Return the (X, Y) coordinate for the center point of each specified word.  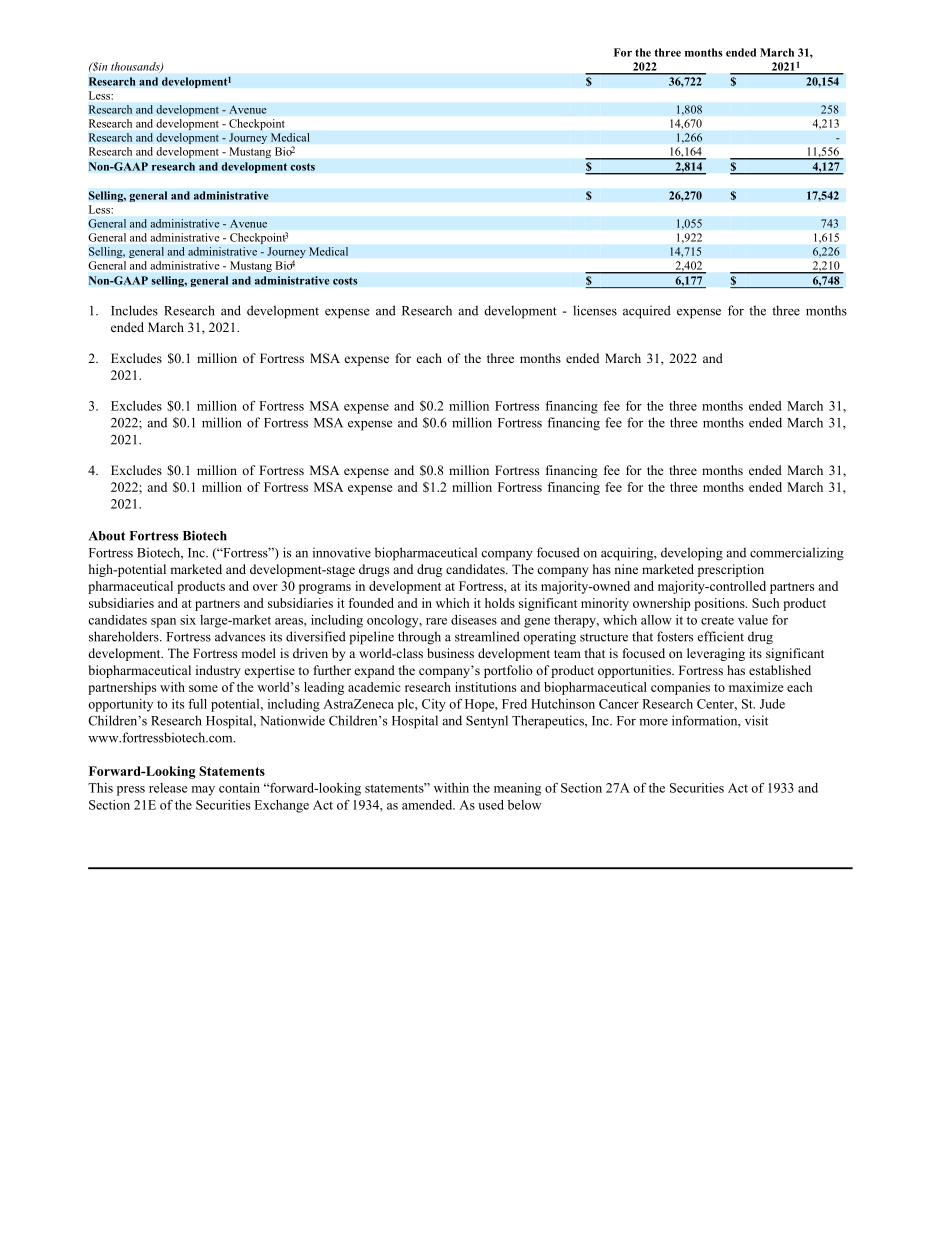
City (434, 705)
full (197, 704)
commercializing (797, 554)
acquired (647, 312)
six (188, 620)
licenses (595, 310)
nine (626, 569)
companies (680, 688)
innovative (342, 552)
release (168, 788)
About (107, 536)
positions (720, 604)
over (265, 587)
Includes (134, 310)
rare (436, 621)
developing (692, 554)
